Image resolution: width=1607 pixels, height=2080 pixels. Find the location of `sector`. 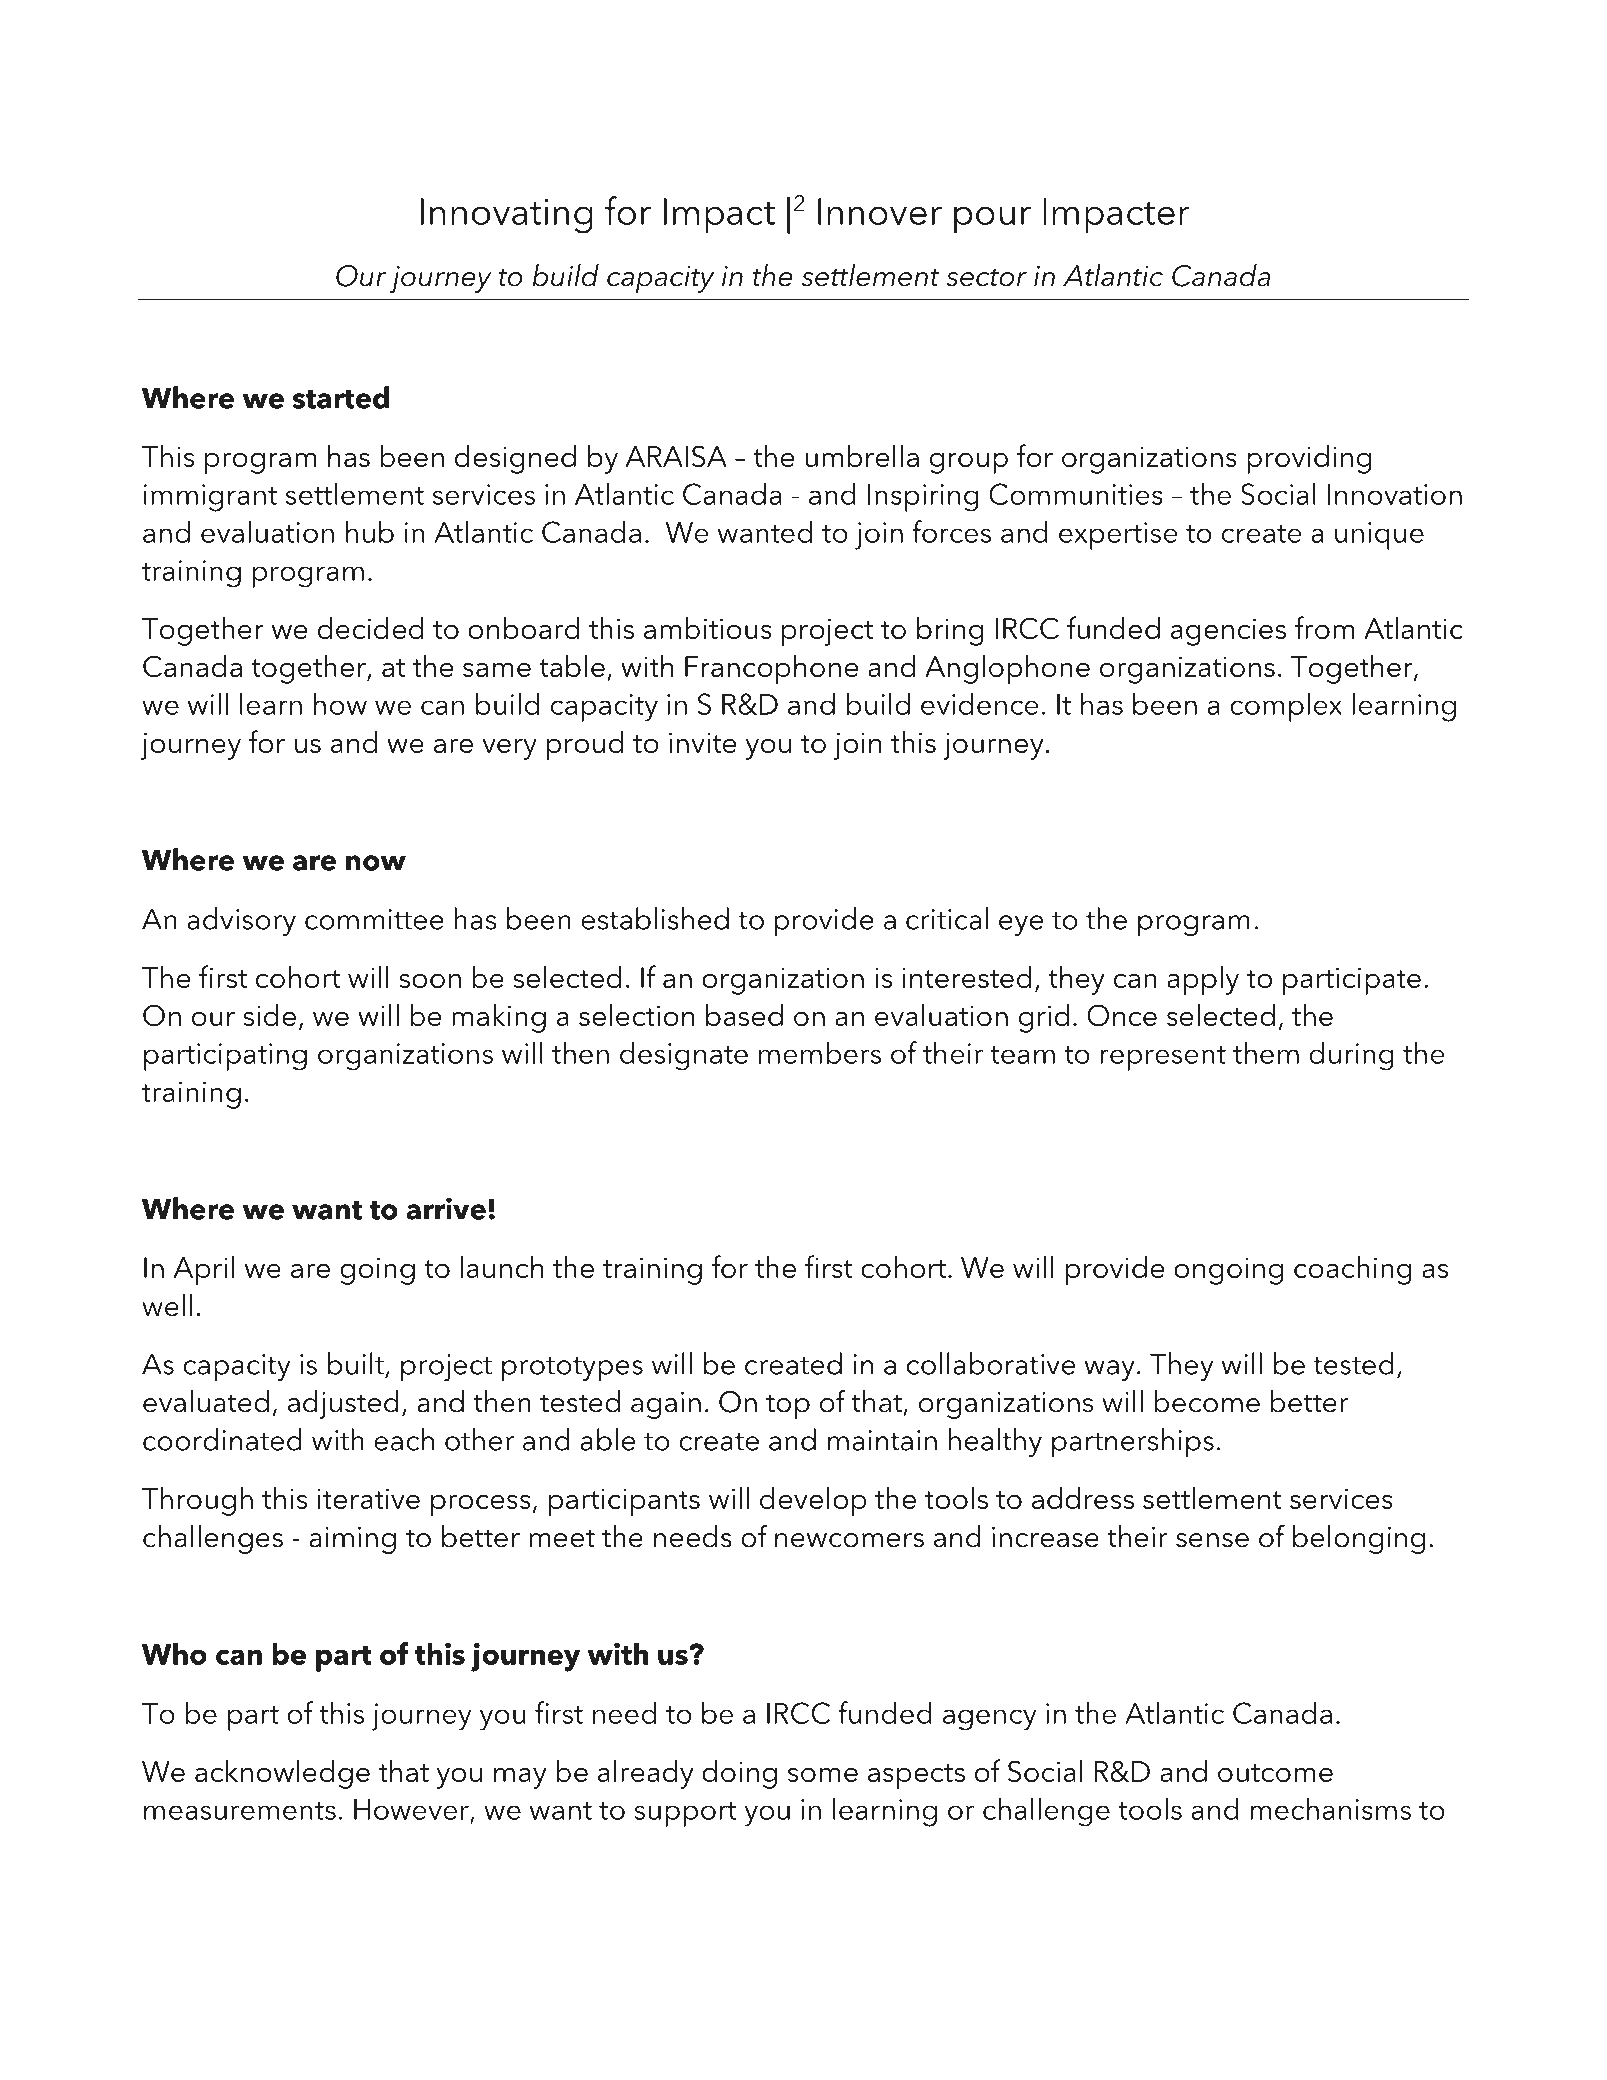

sector is located at coordinates (986, 277).
